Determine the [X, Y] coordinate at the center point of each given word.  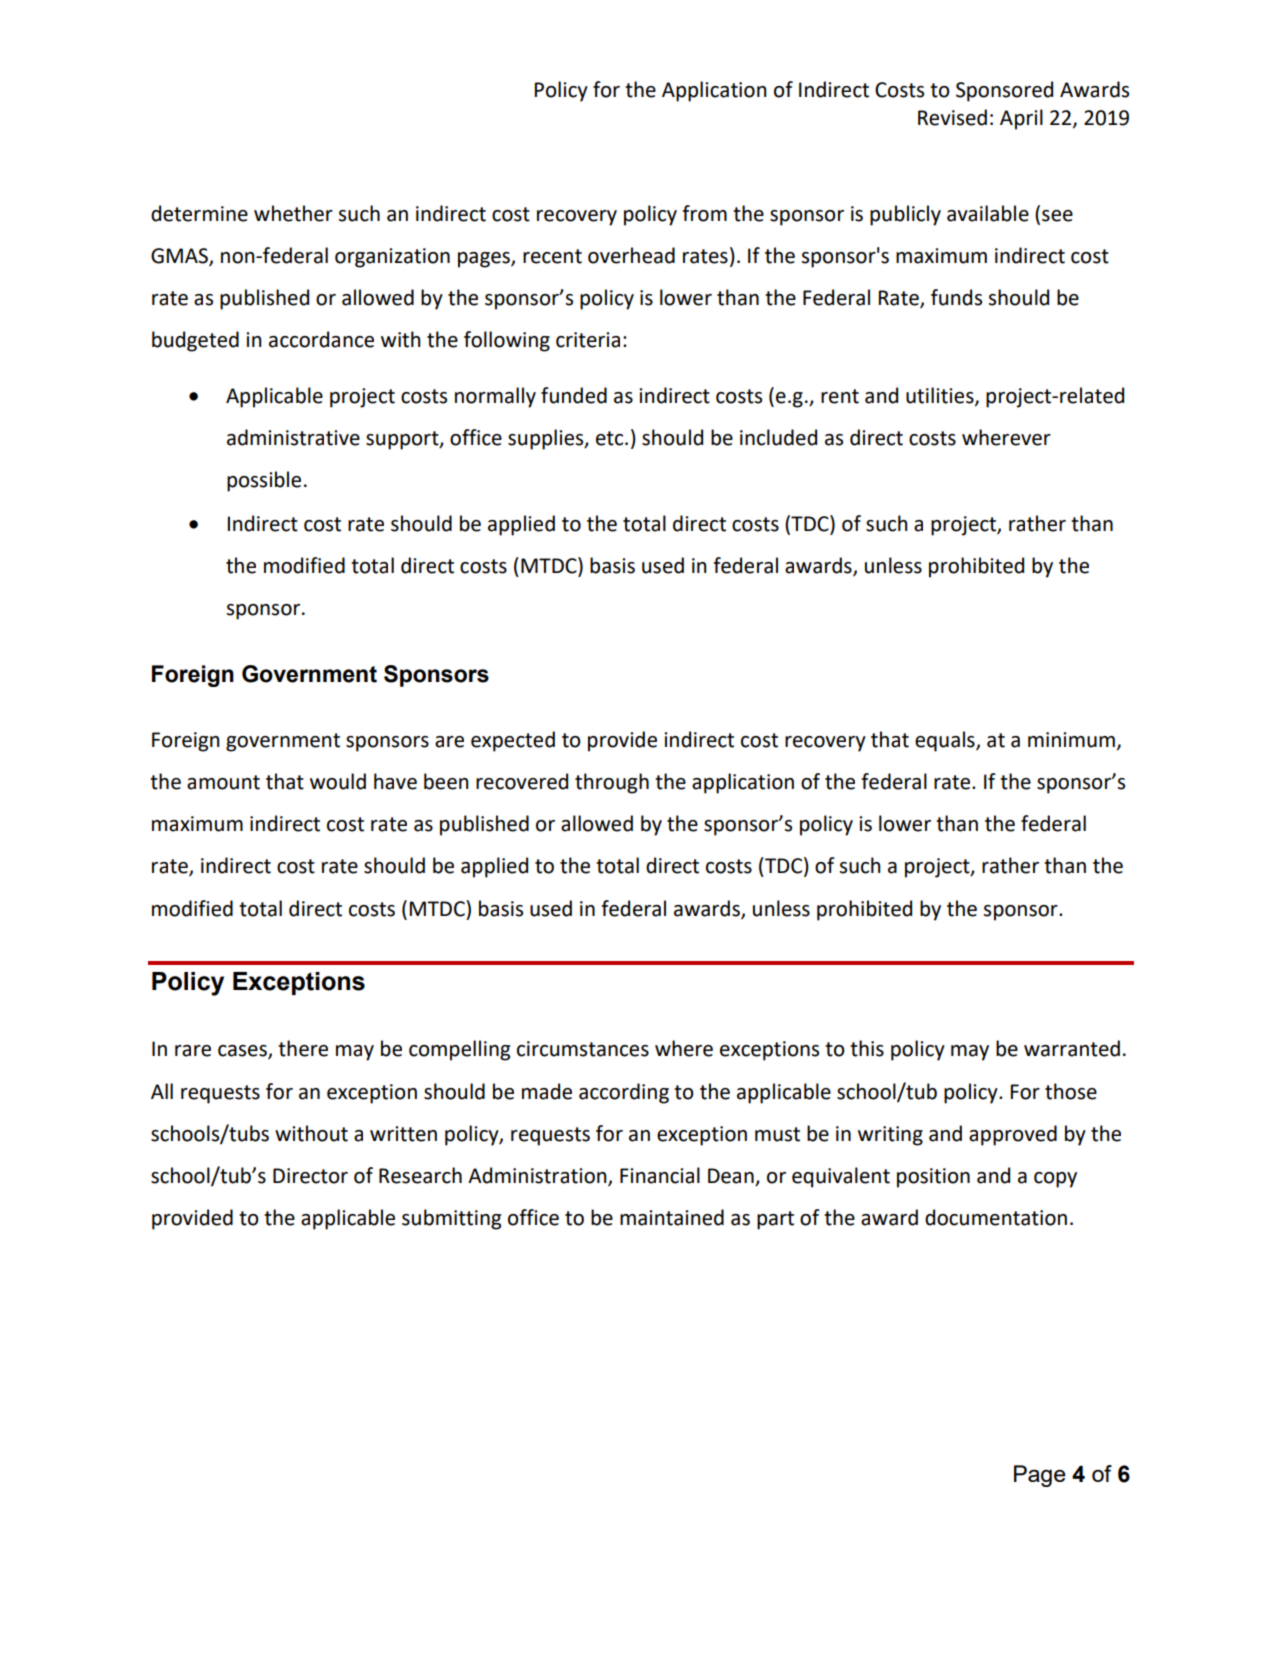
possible [264, 481]
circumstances [583, 1049]
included [778, 437]
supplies [547, 439]
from [704, 213]
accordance [321, 339]
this [867, 1048]
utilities [941, 396]
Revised [952, 117]
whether [293, 213]
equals [946, 741]
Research [420, 1175]
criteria [588, 340]
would [338, 781]
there [303, 1048]
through [612, 783]
